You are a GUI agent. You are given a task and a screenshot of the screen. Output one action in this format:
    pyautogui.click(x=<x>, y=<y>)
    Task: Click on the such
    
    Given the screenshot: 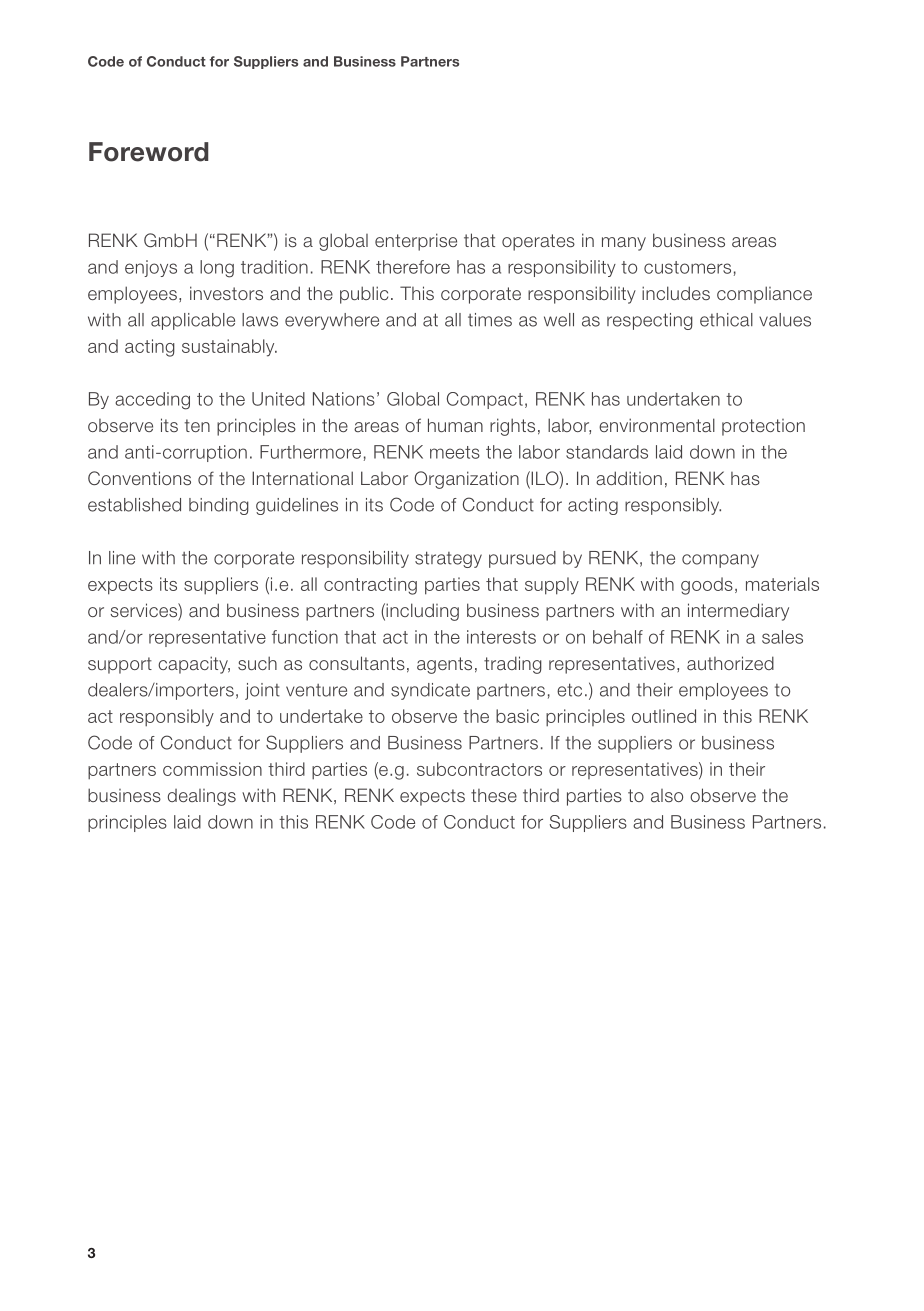 What is the action you would take?
    pyautogui.click(x=257, y=663)
